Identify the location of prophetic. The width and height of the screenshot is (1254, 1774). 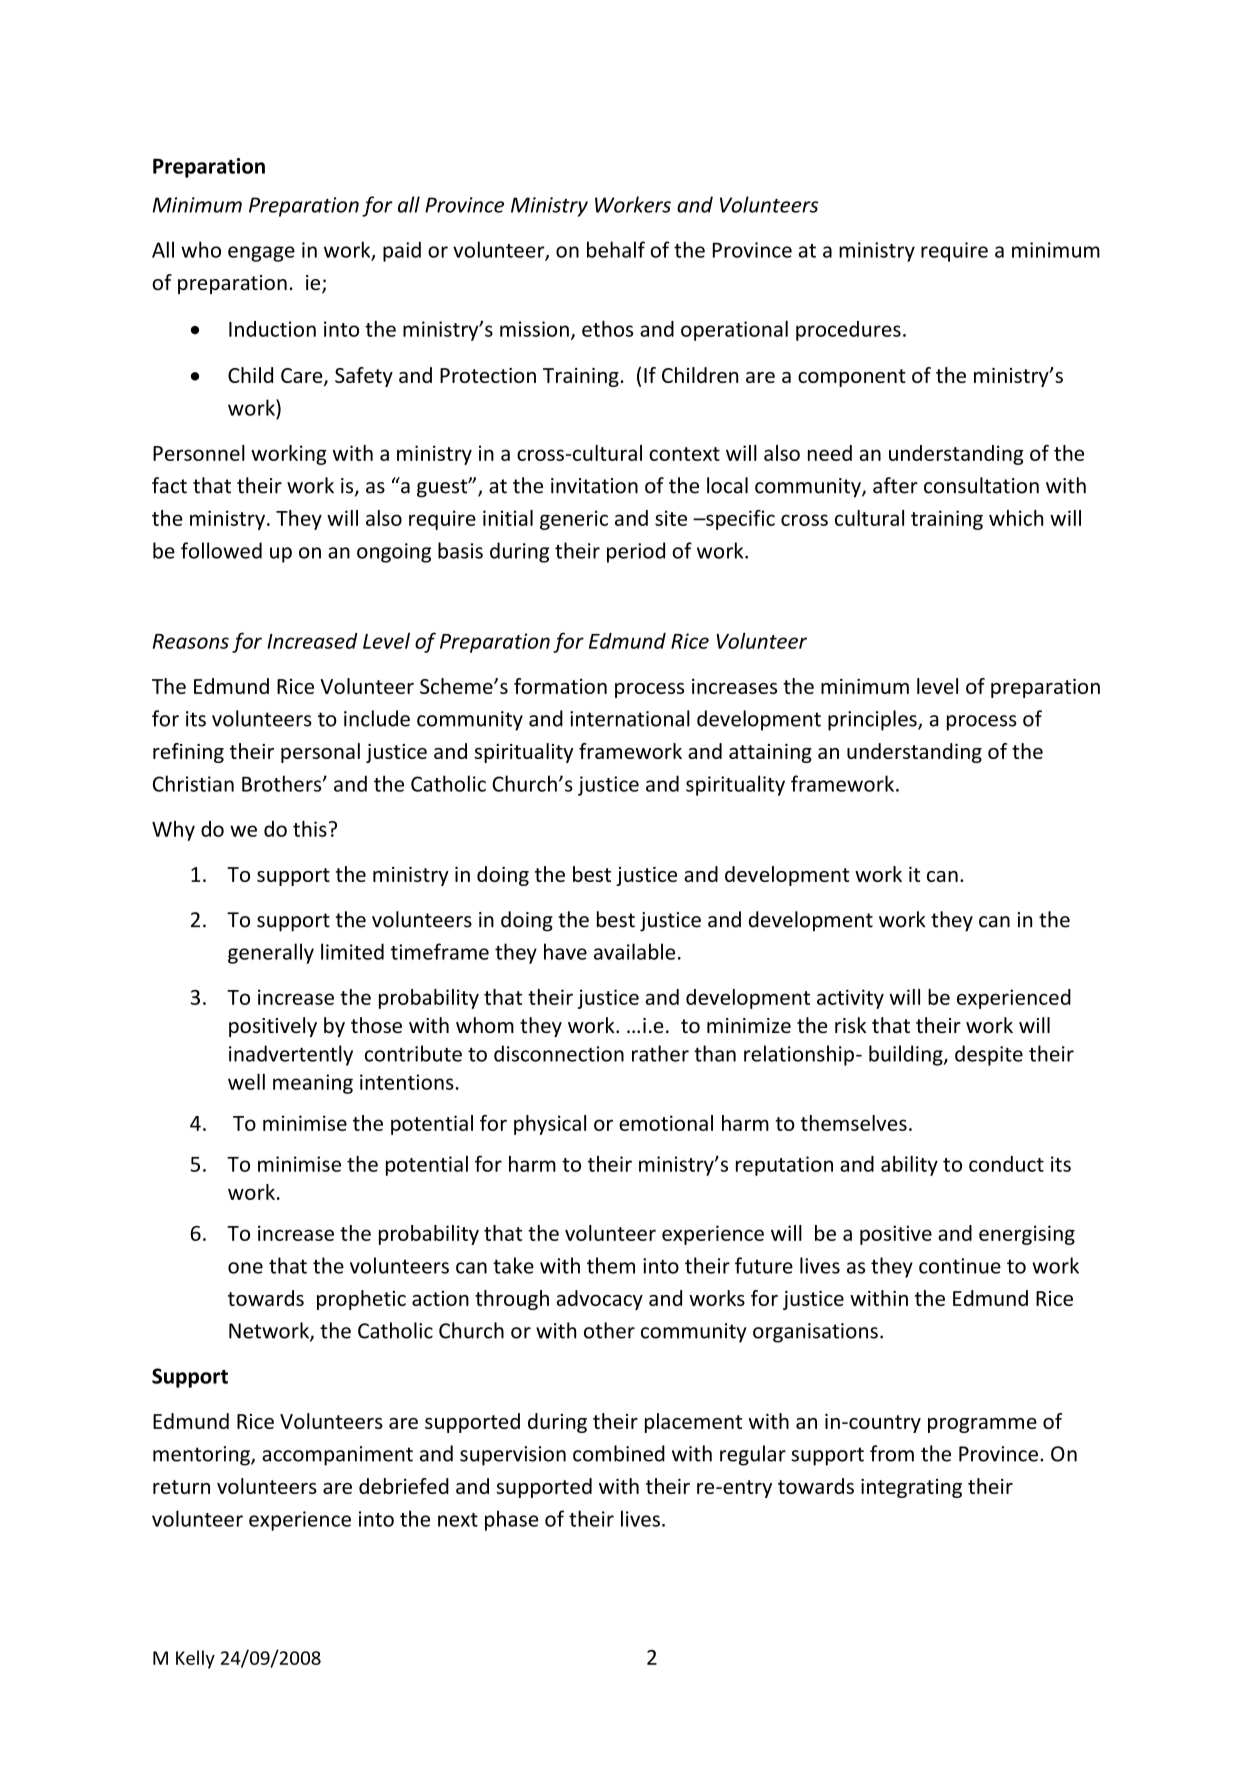
(361, 1300).
